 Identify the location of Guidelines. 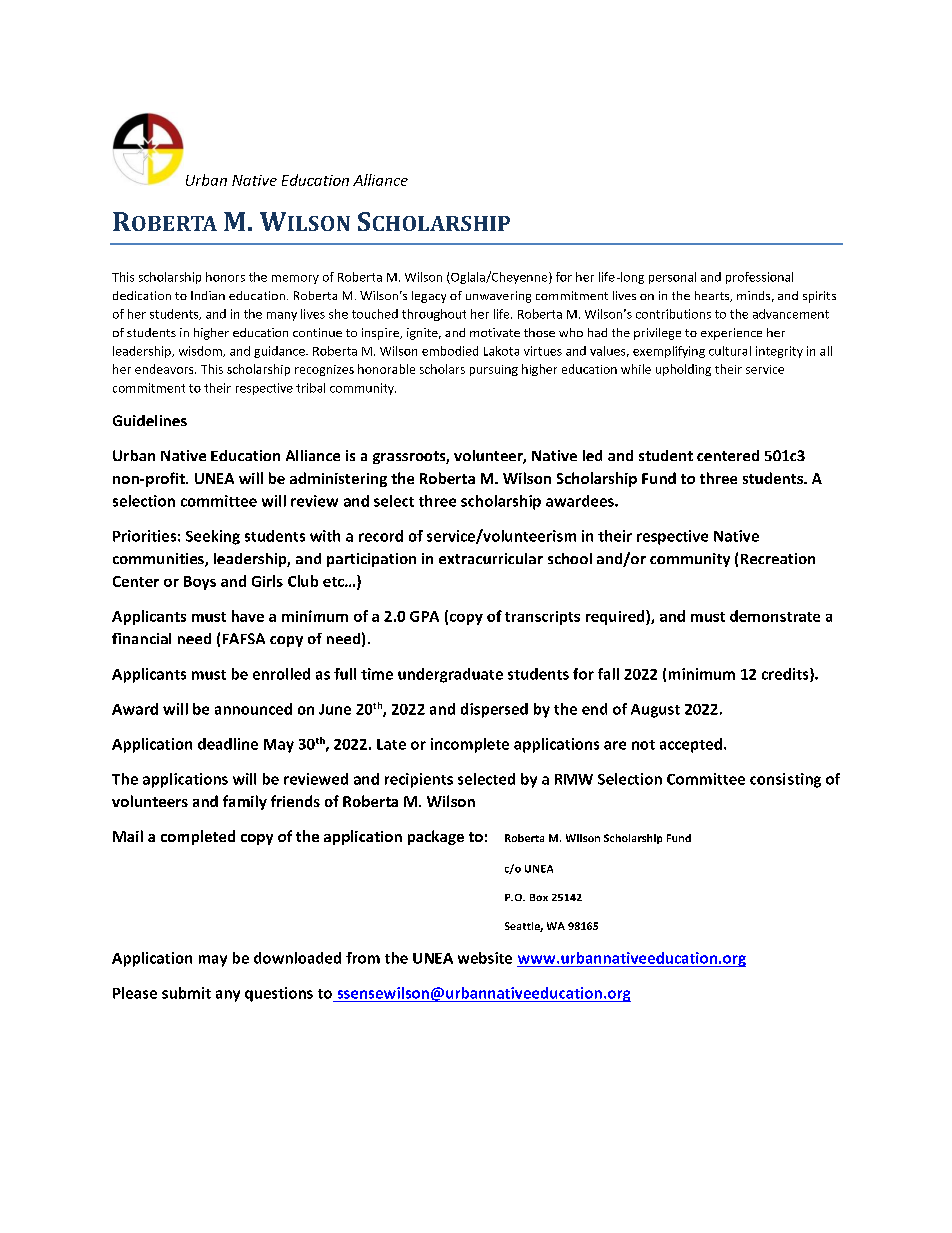
(150, 420).
